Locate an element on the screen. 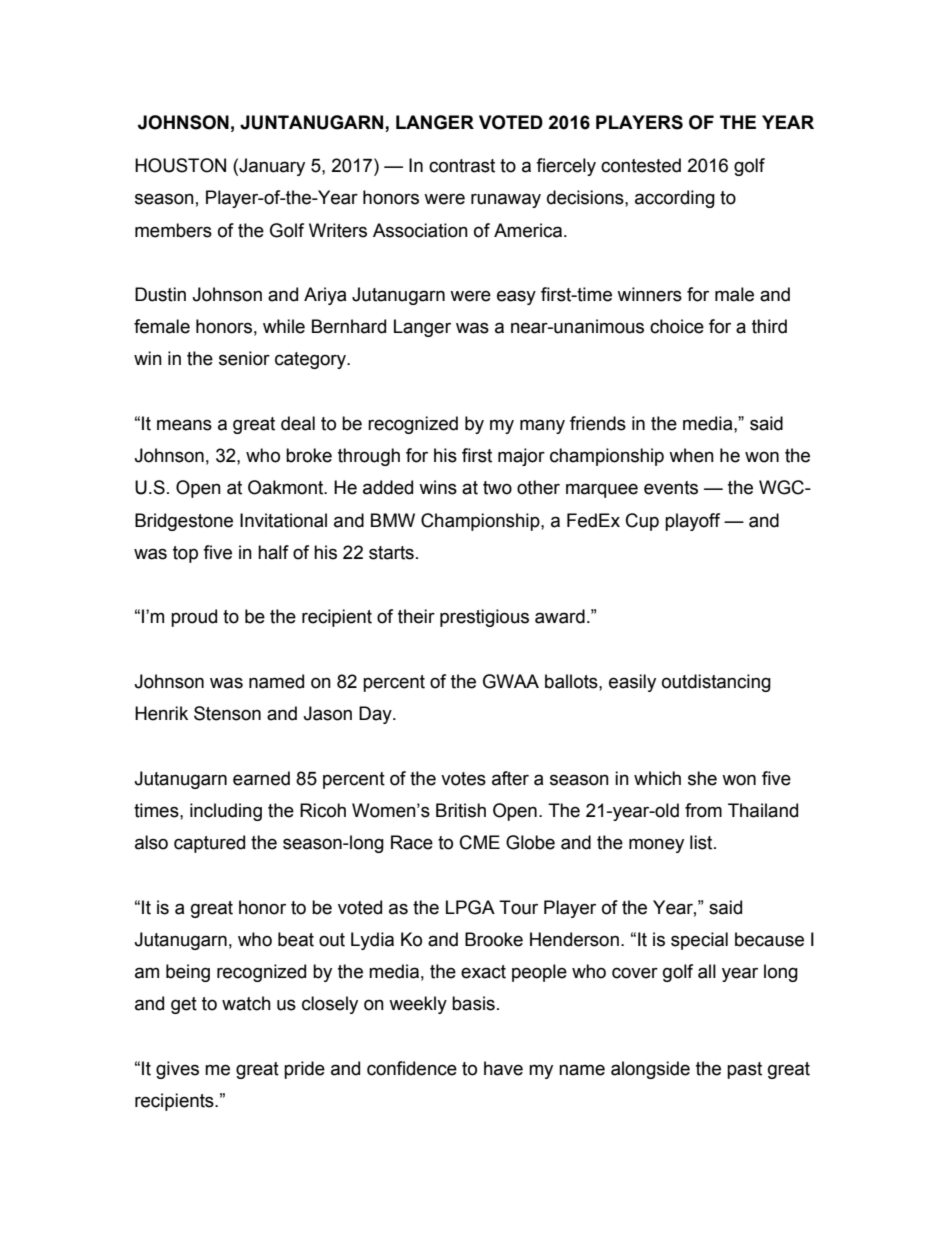  when is located at coordinates (691, 455).
